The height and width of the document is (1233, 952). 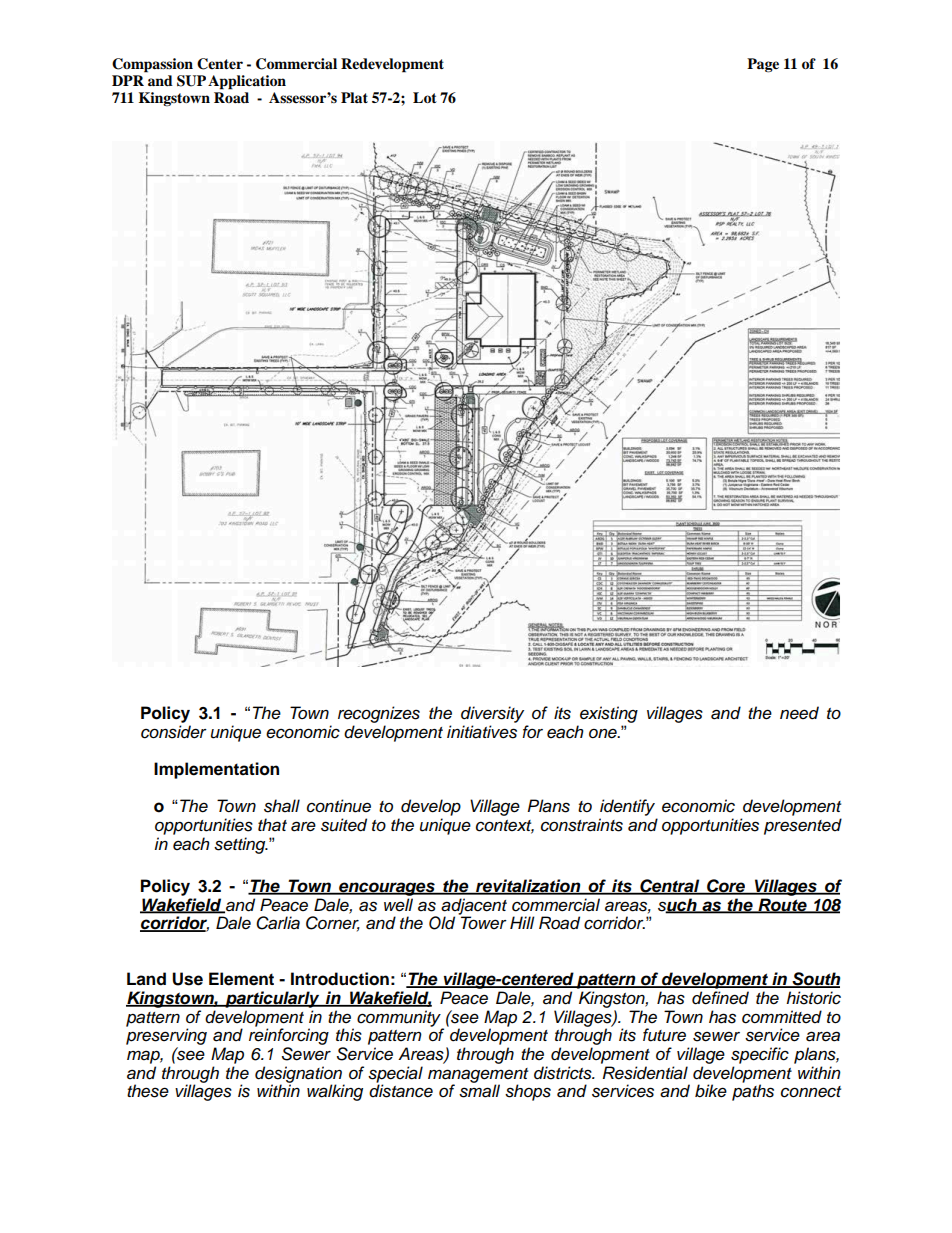 I want to click on specific, so click(x=760, y=1055).
